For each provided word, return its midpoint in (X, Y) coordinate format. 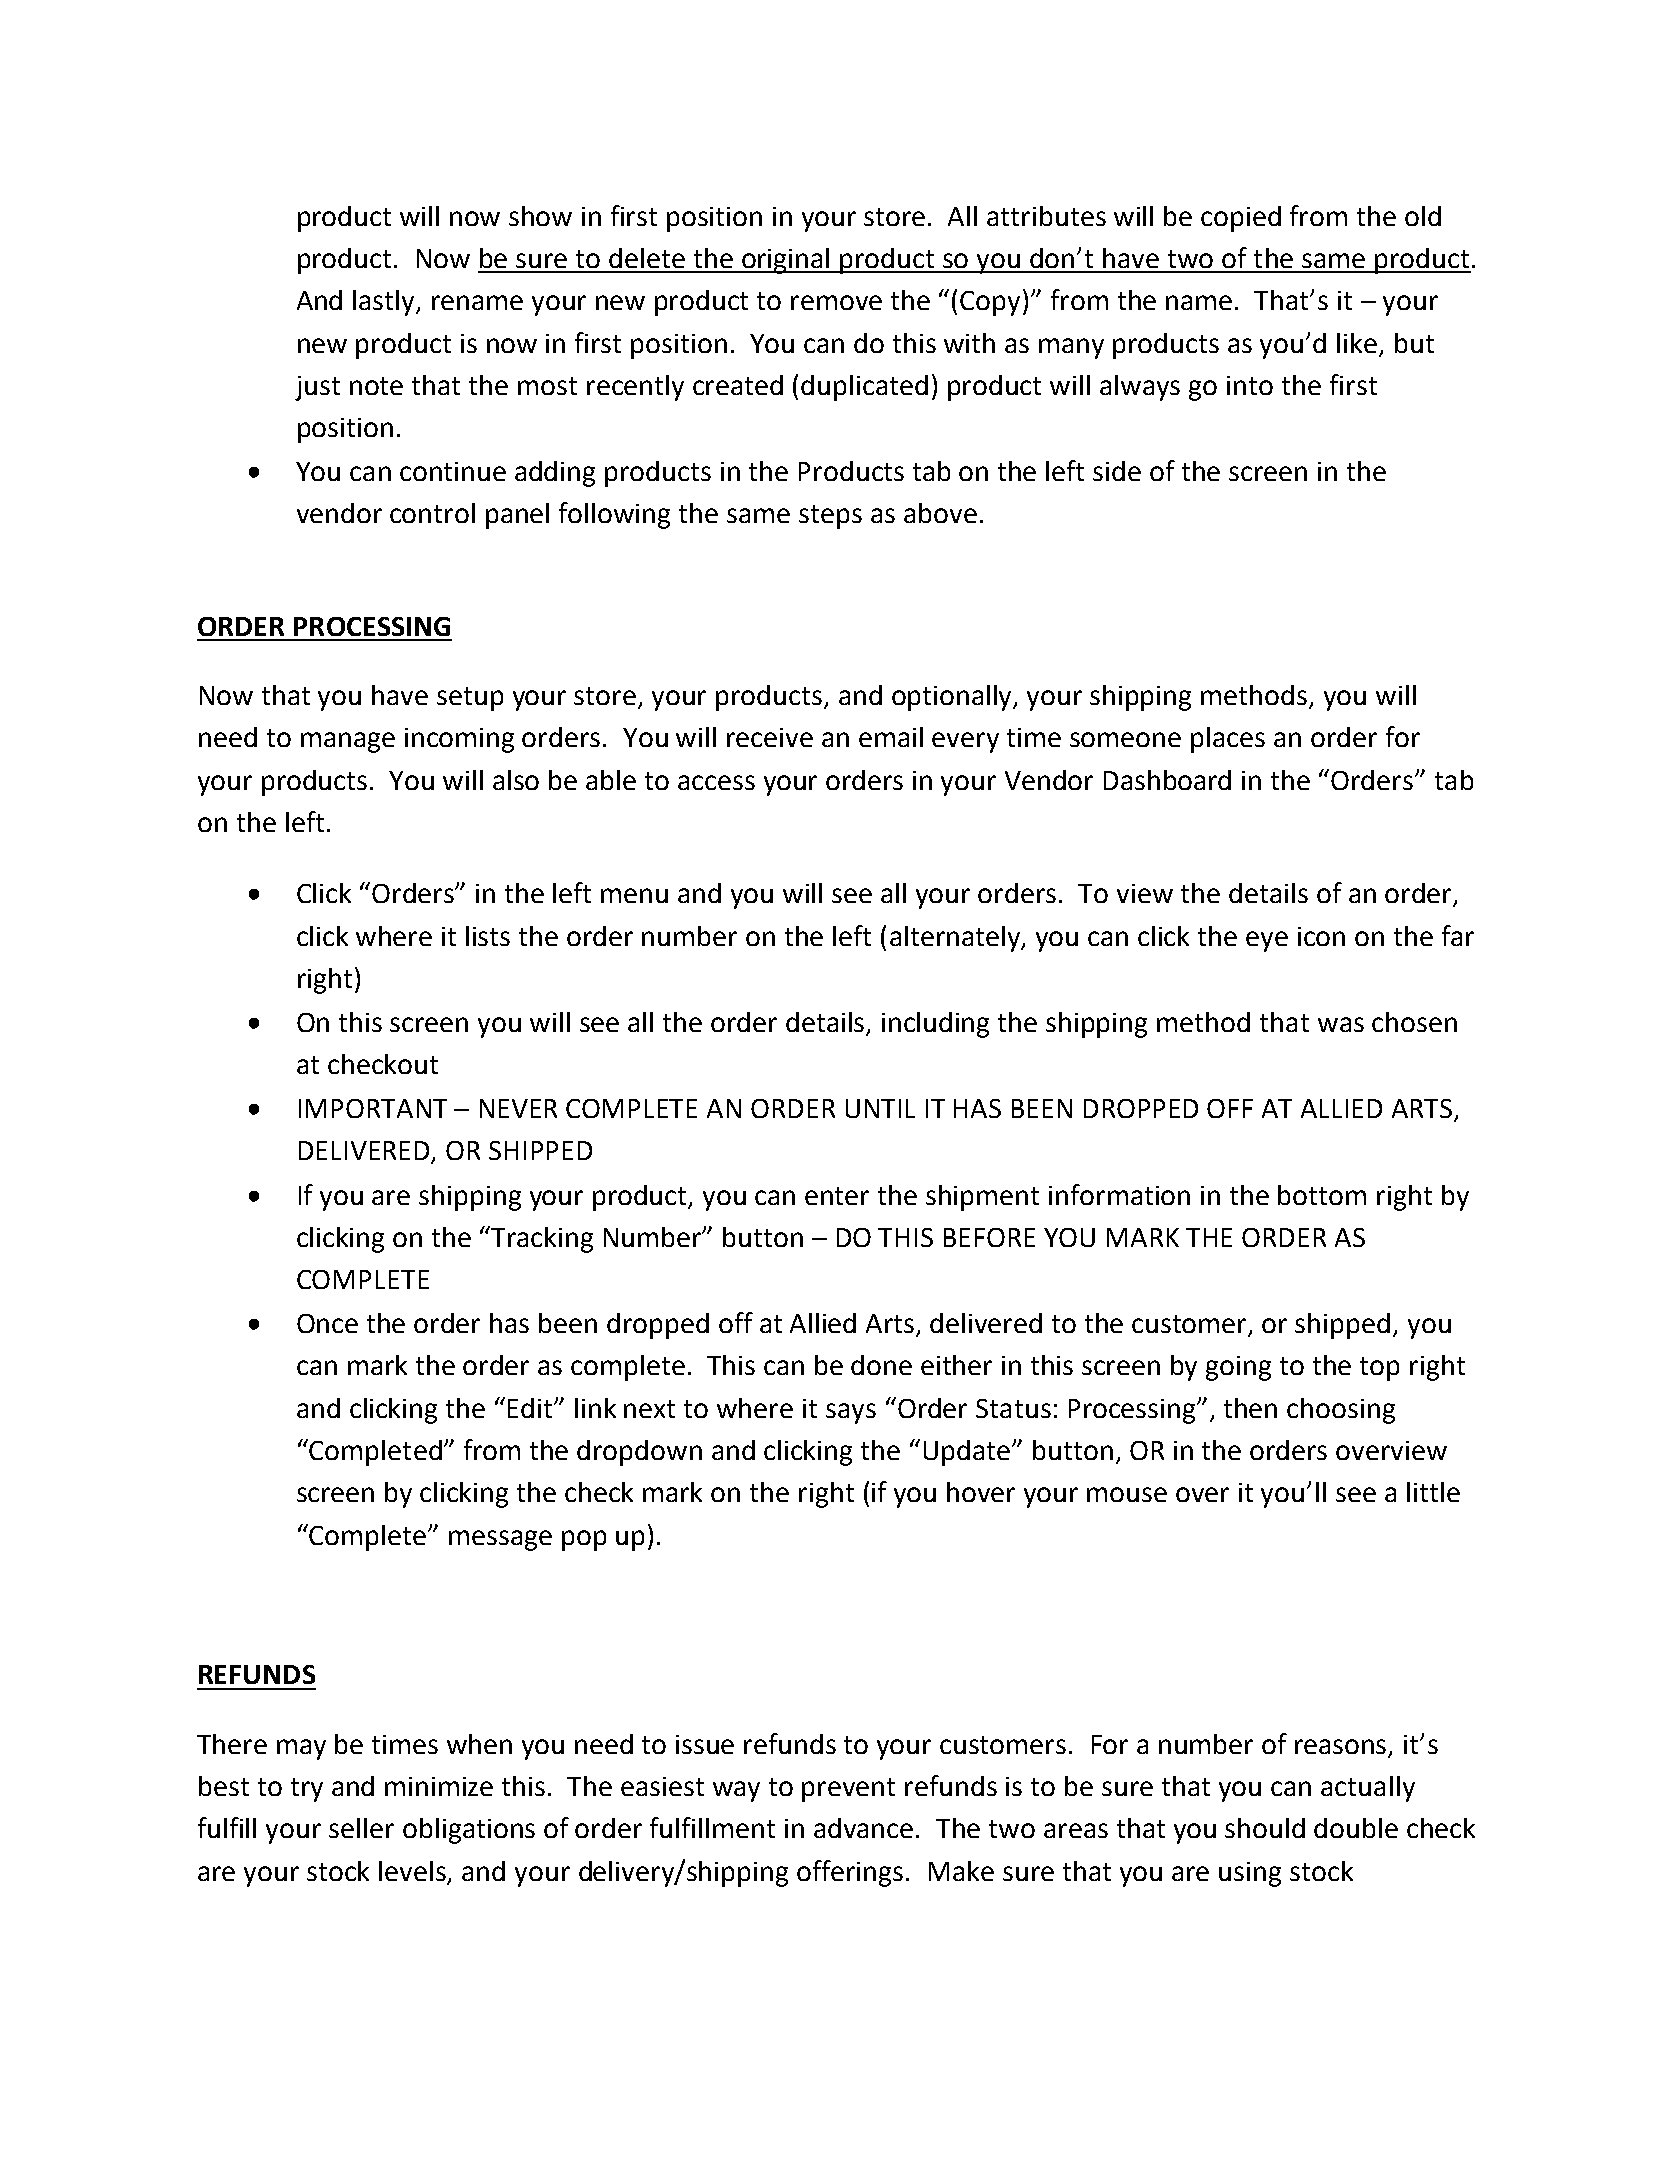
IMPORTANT (373, 1108)
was (1341, 1024)
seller (361, 1828)
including (935, 1025)
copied (1241, 219)
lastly (385, 303)
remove (836, 302)
